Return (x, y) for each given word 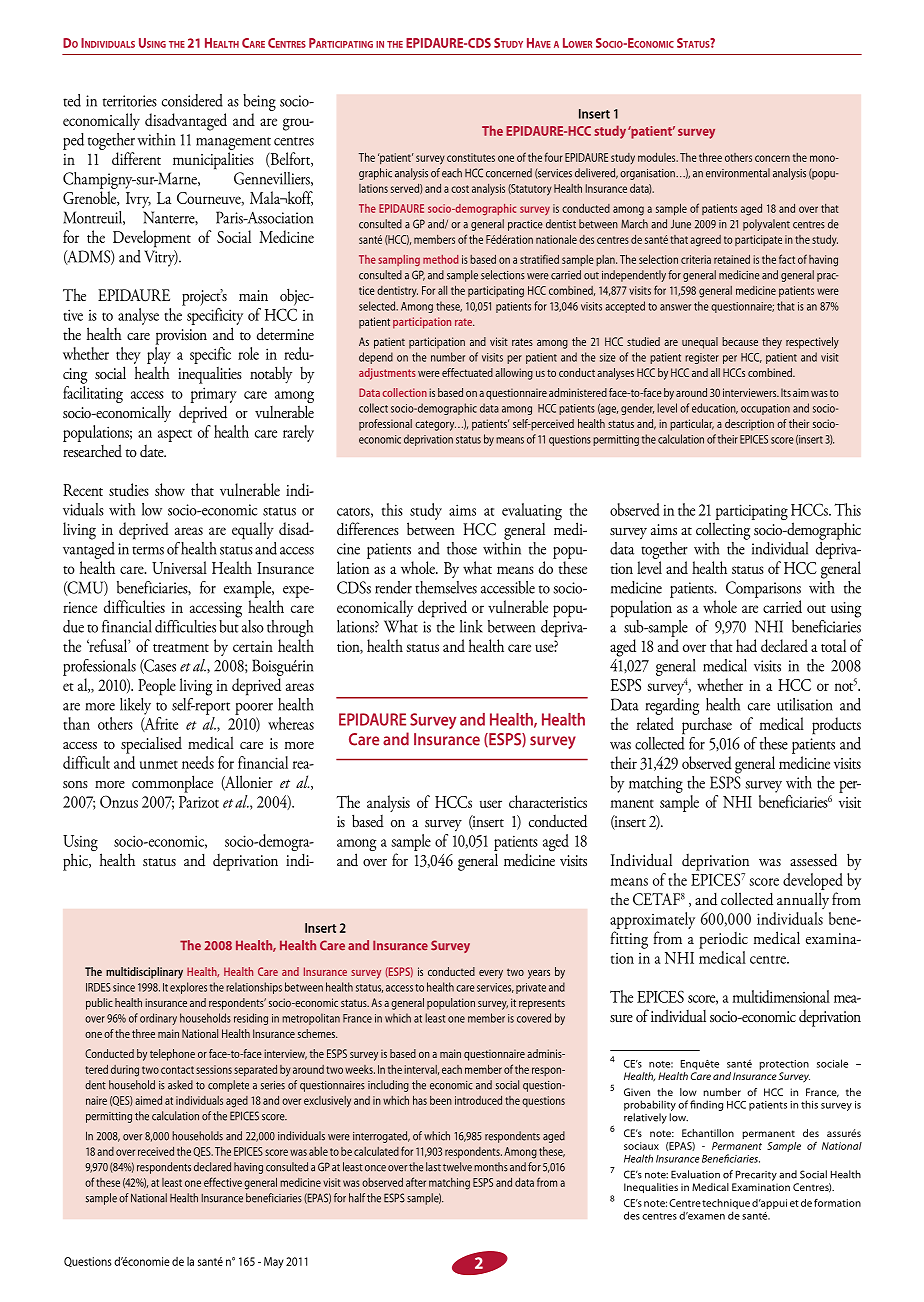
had (746, 645)
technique (726, 1204)
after (416, 1182)
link (471, 626)
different (136, 158)
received (156, 1151)
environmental (738, 173)
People (157, 687)
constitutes (471, 157)
